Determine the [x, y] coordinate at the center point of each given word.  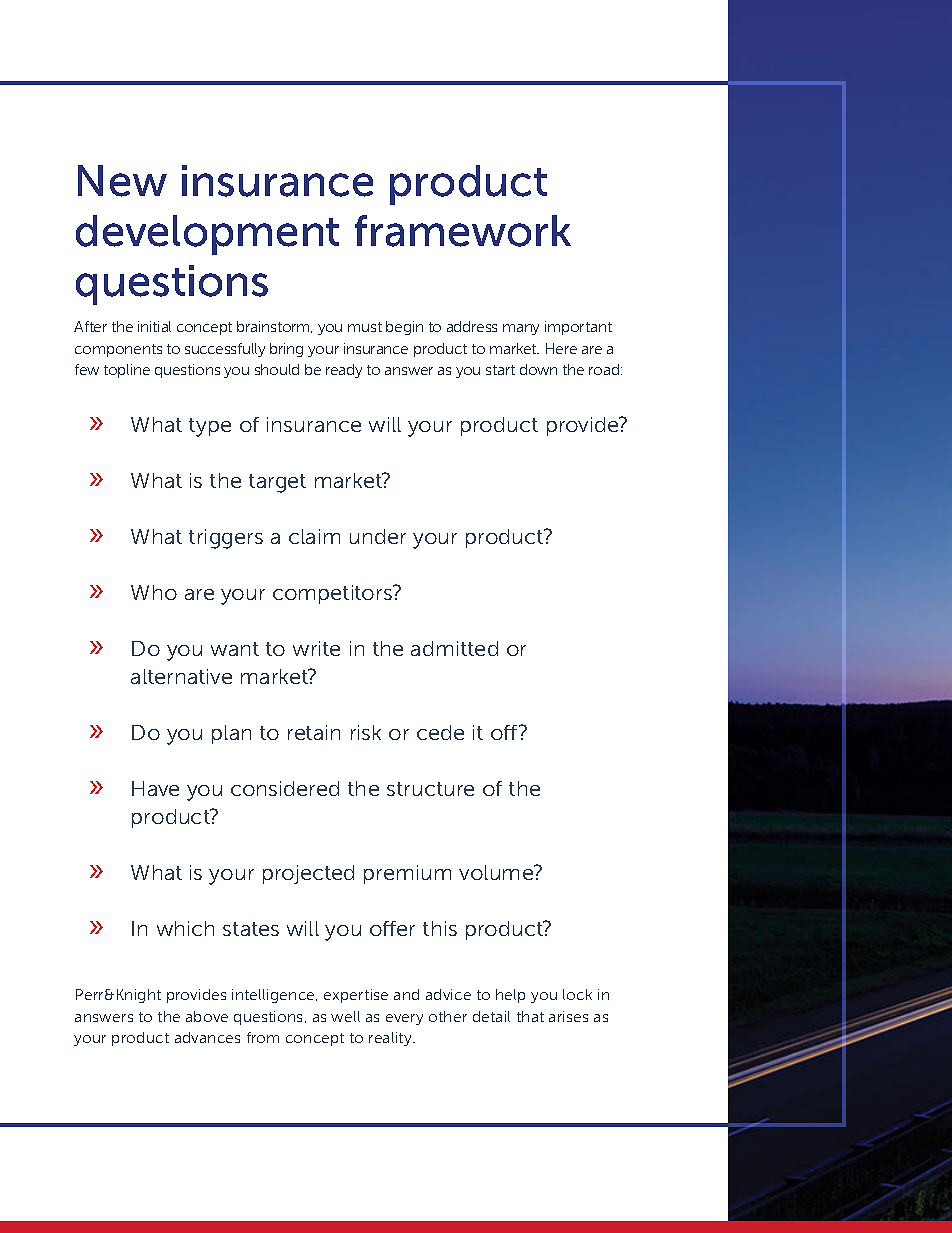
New [122, 181]
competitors [334, 594]
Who [154, 592]
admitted [454, 648]
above [207, 1016]
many [521, 329]
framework [463, 231]
